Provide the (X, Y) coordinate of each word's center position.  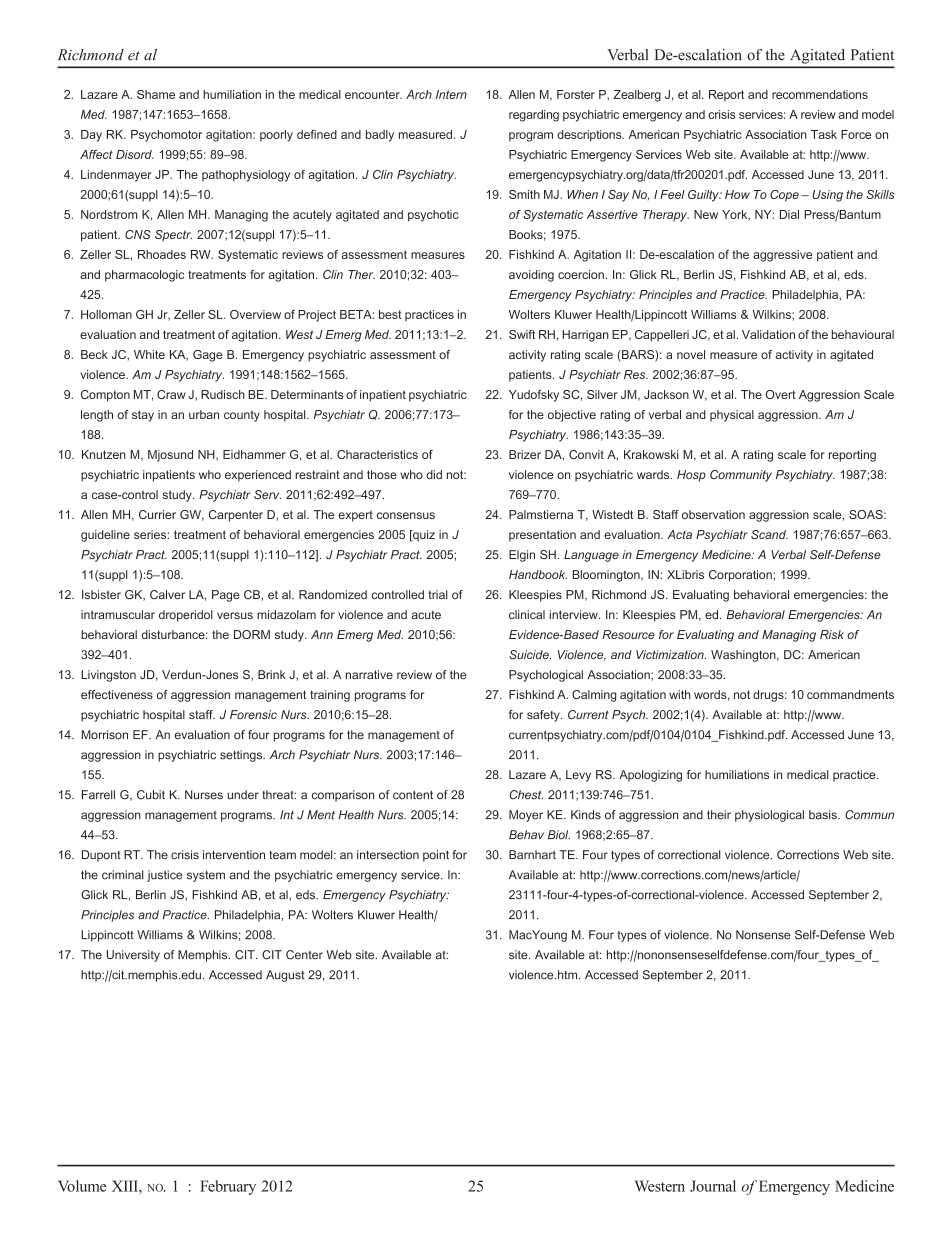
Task (824, 134)
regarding (534, 116)
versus (235, 615)
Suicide (530, 655)
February (228, 1187)
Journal (713, 1186)
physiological (769, 816)
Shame (156, 94)
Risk (832, 634)
